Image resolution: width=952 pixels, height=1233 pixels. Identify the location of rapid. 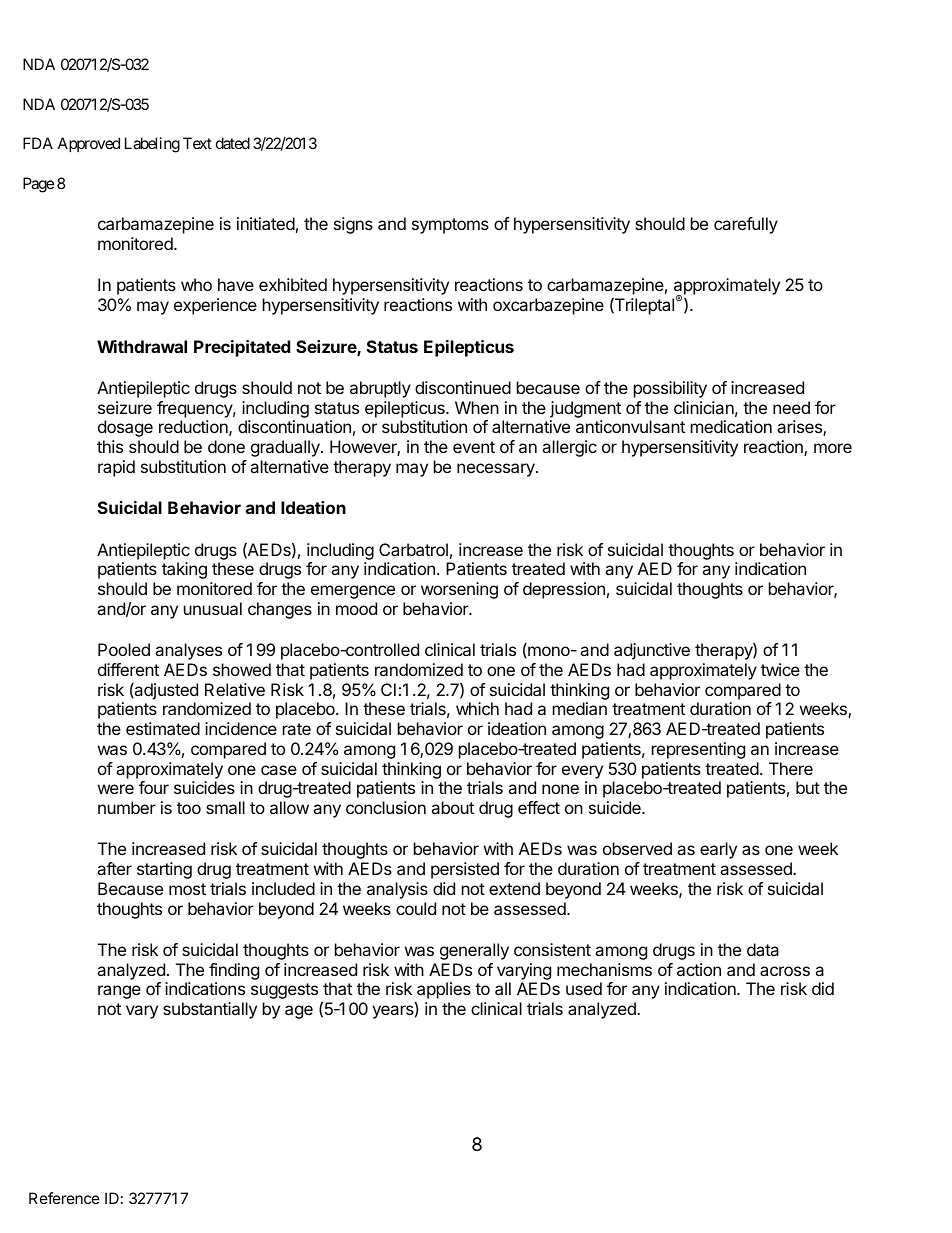
(116, 468).
